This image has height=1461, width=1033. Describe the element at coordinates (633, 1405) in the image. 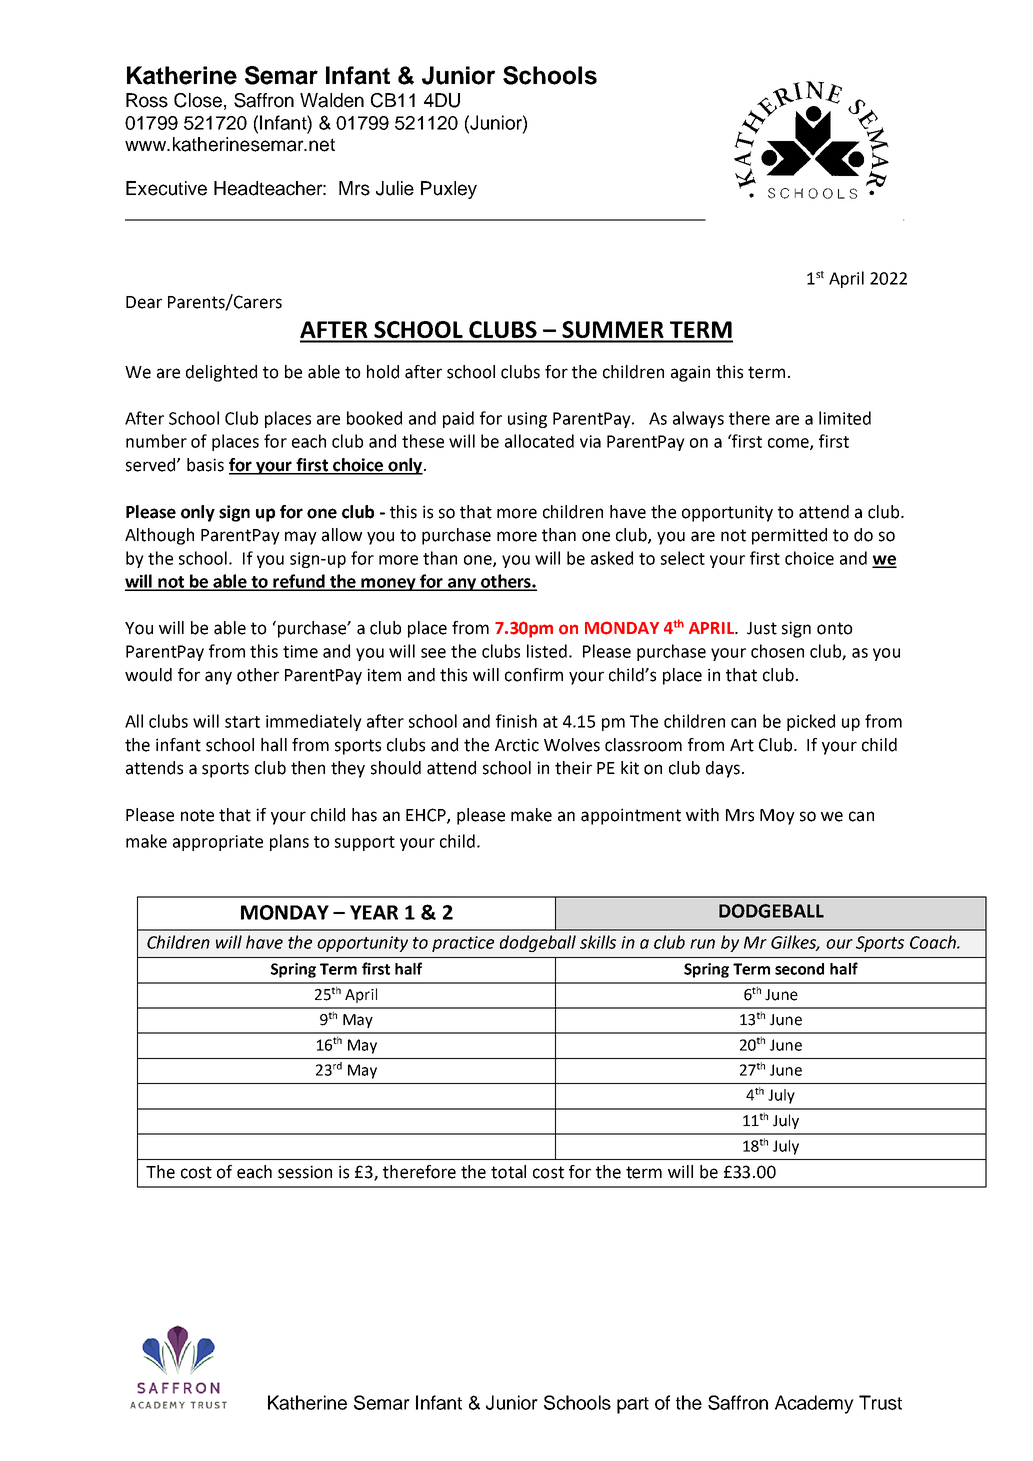

I see `part` at that location.
